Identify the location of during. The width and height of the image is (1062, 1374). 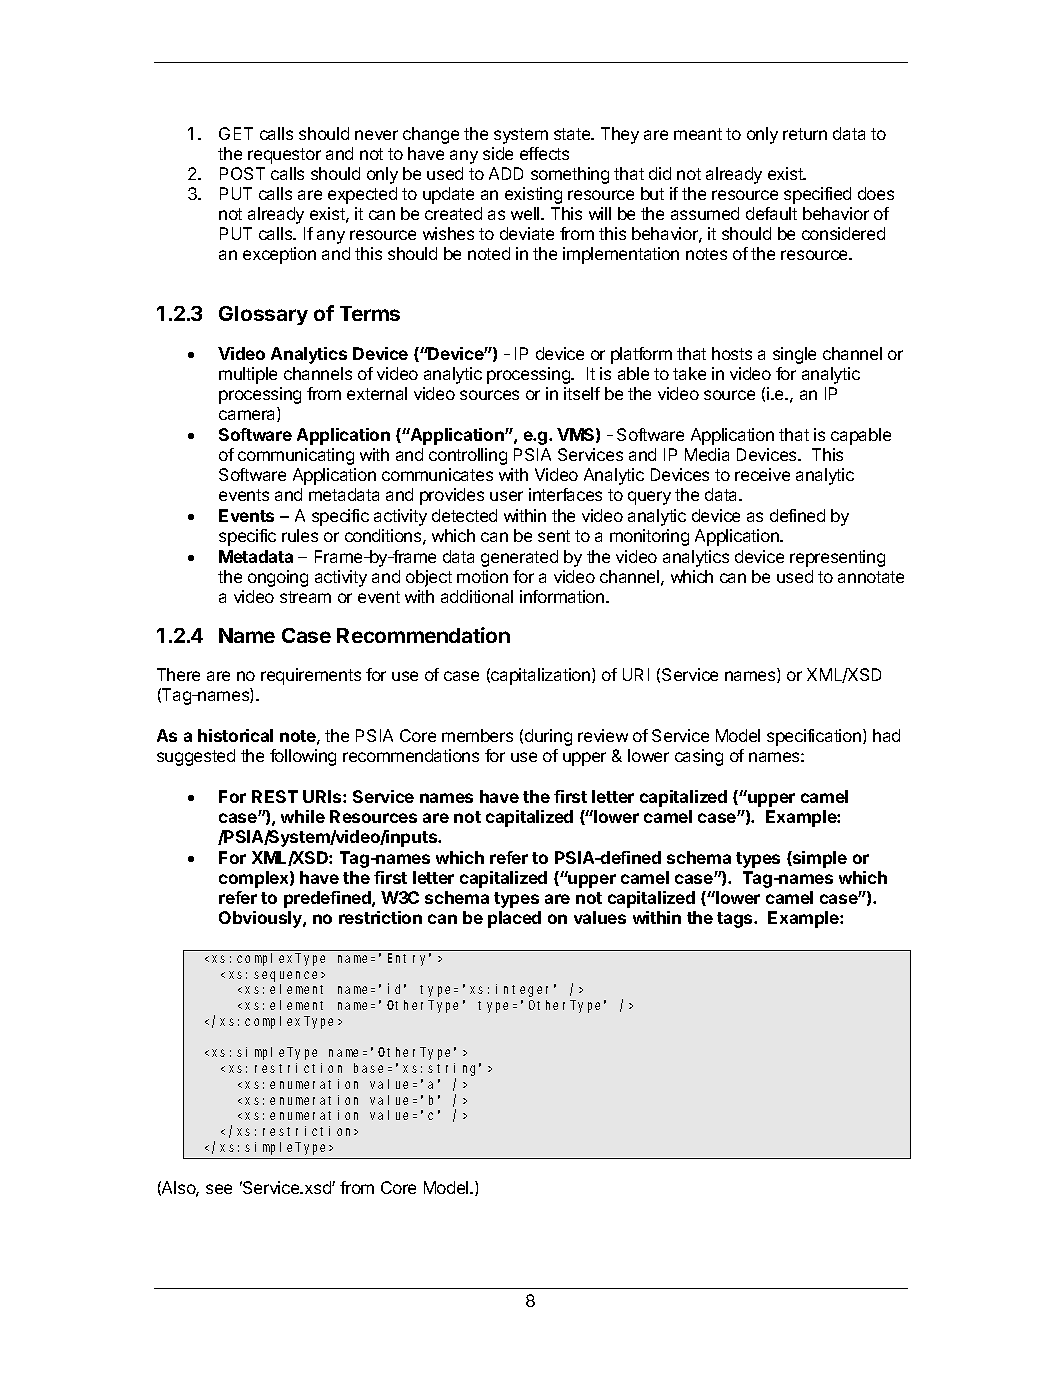
(548, 737).
